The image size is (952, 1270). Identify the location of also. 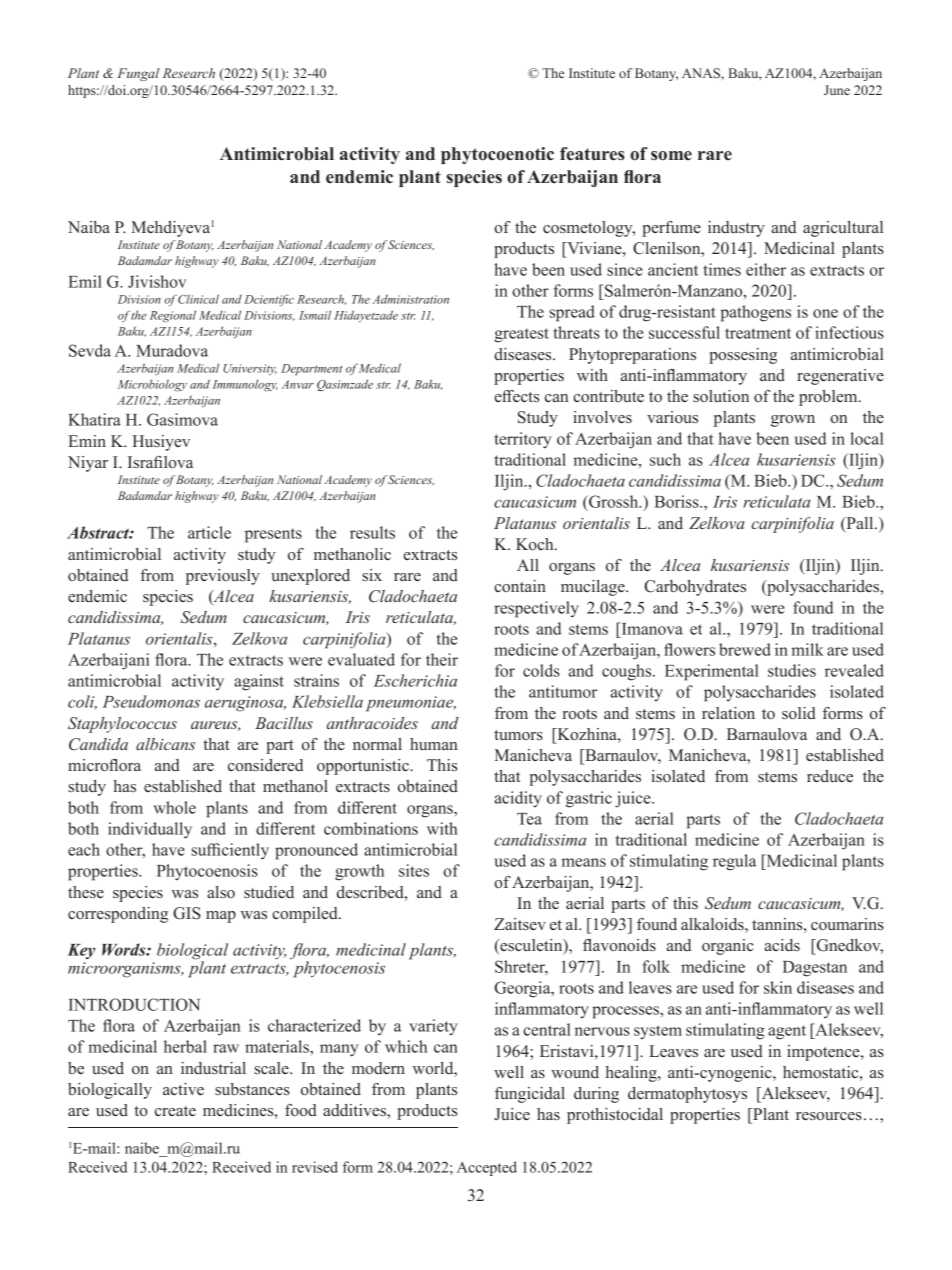
(221, 892).
